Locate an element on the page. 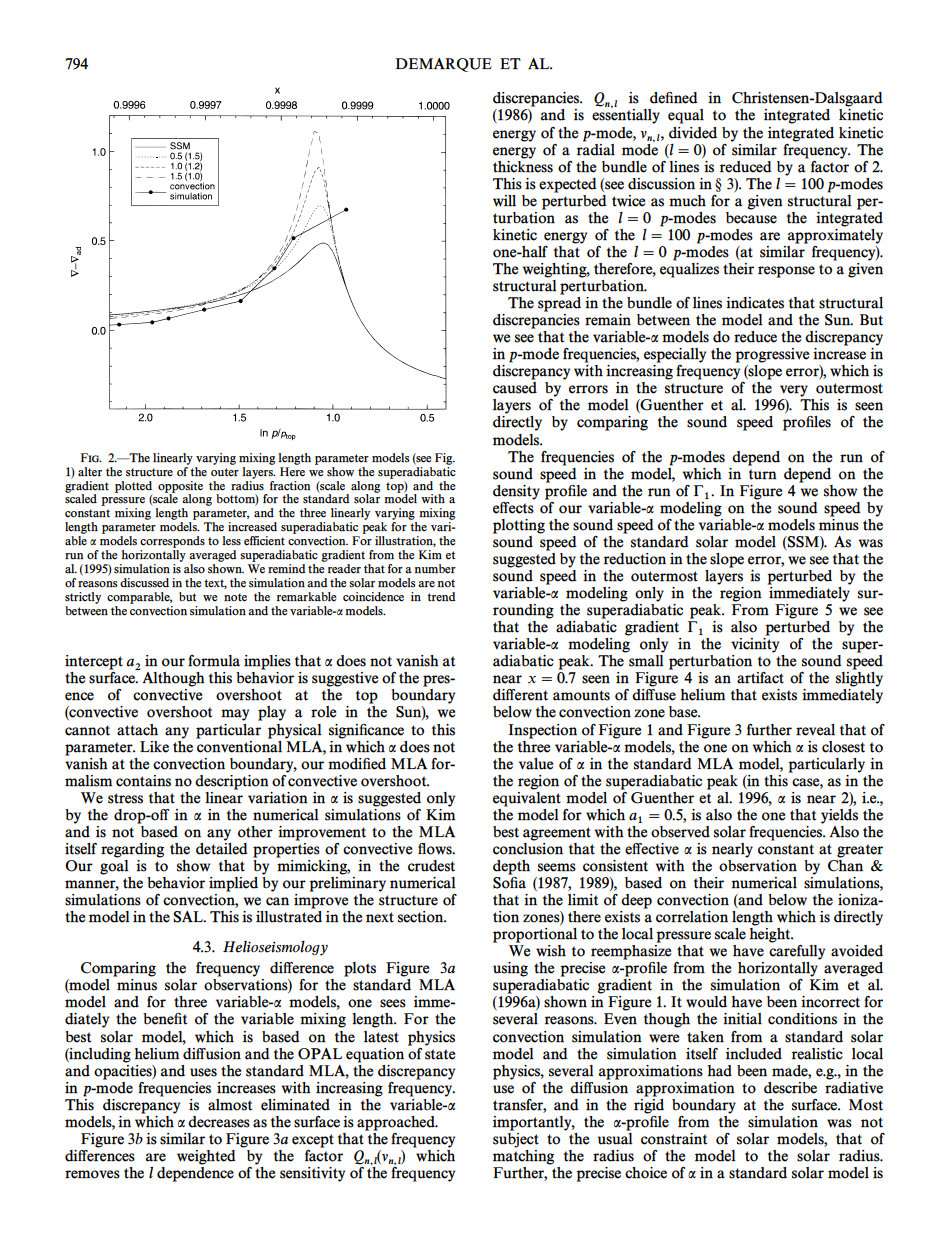 The image size is (952, 1233). caused is located at coordinates (515, 388).
